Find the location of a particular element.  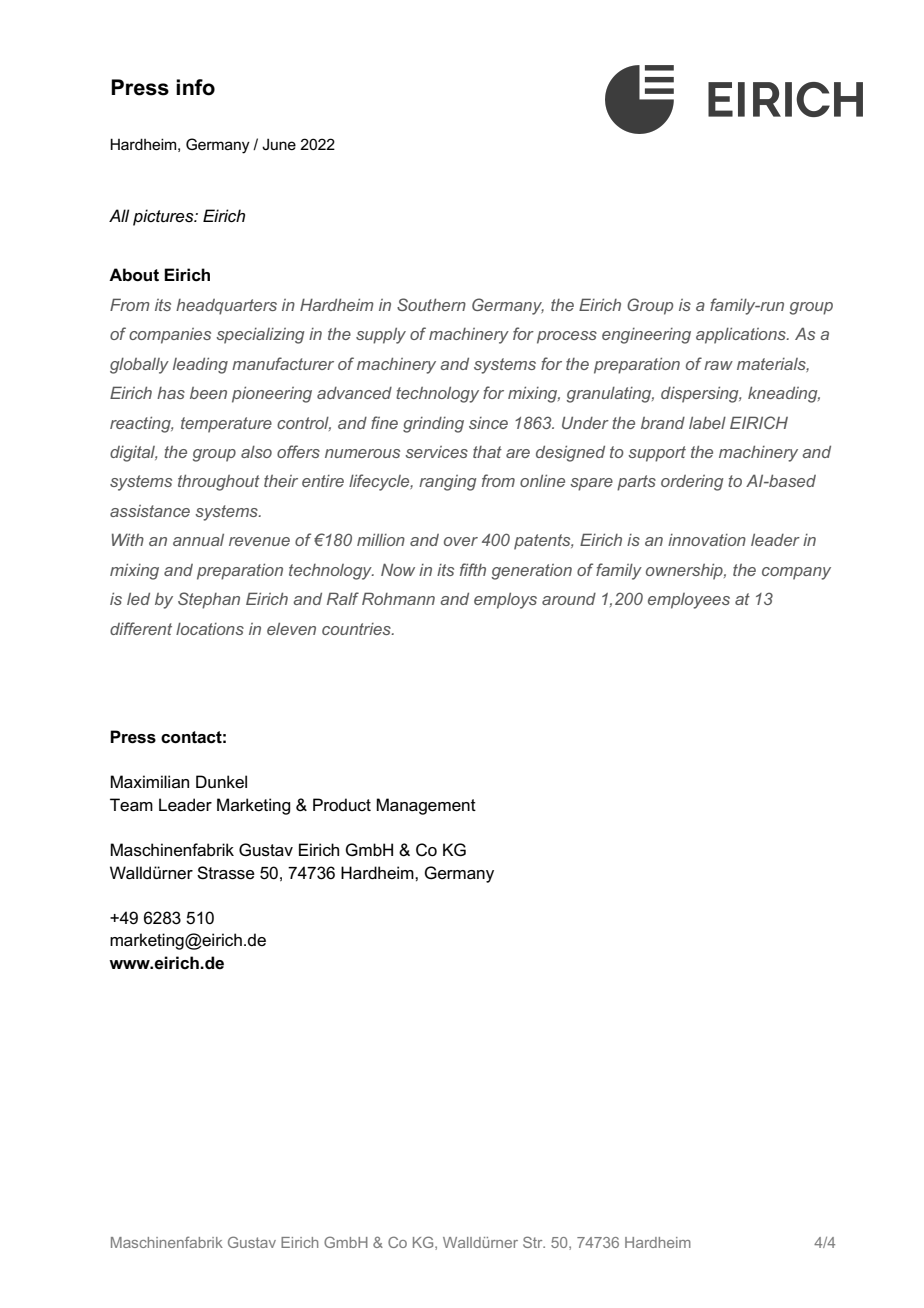

Management is located at coordinates (426, 806).
